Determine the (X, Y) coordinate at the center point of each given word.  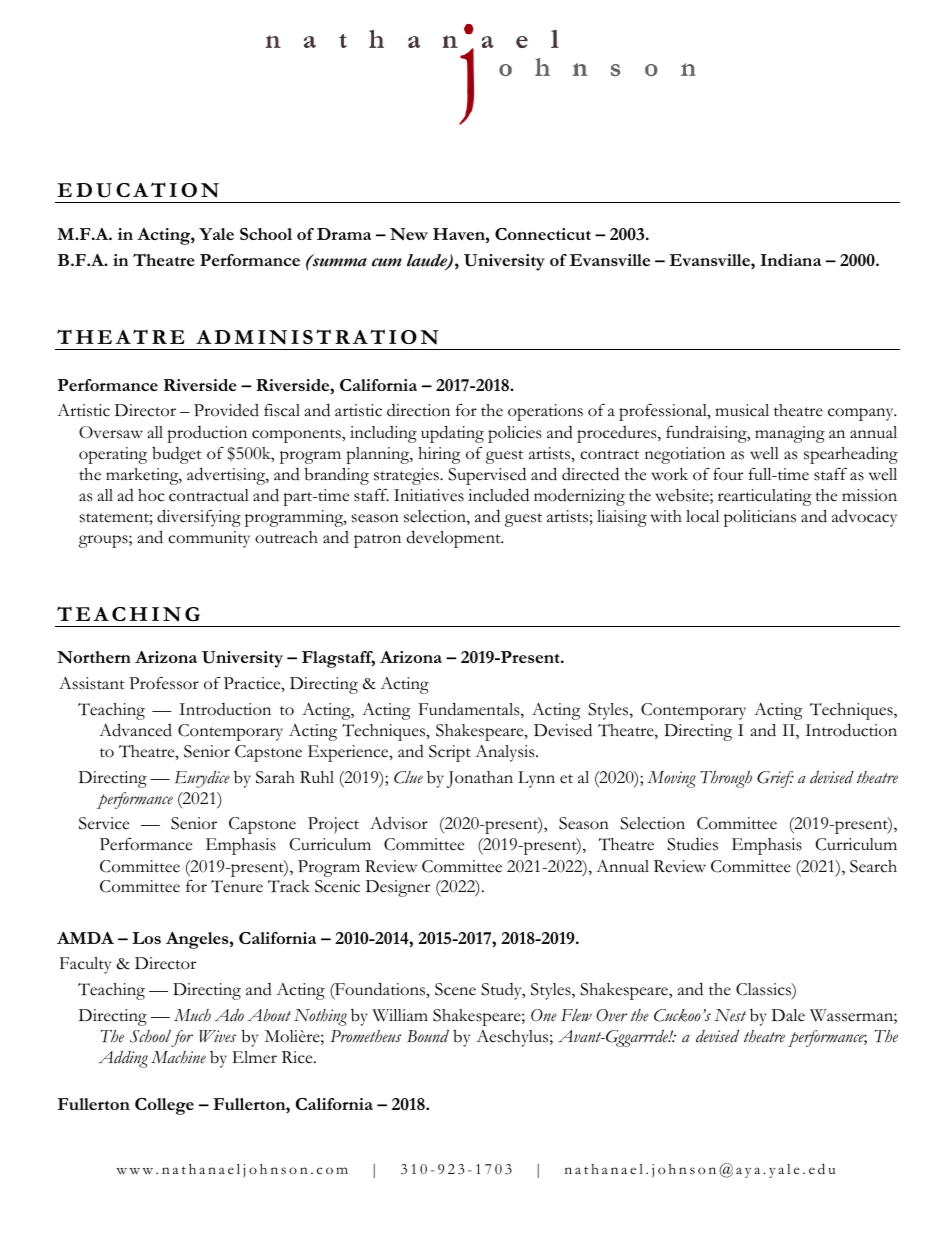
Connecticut (543, 234)
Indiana (791, 260)
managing (790, 434)
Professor (164, 683)
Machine (178, 1057)
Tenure (237, 886)
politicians (760, 518)
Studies (692, 844)
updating (452, 434)
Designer (398, 888)
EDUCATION (138, 190)
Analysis (506, 753)
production (207, 434)
